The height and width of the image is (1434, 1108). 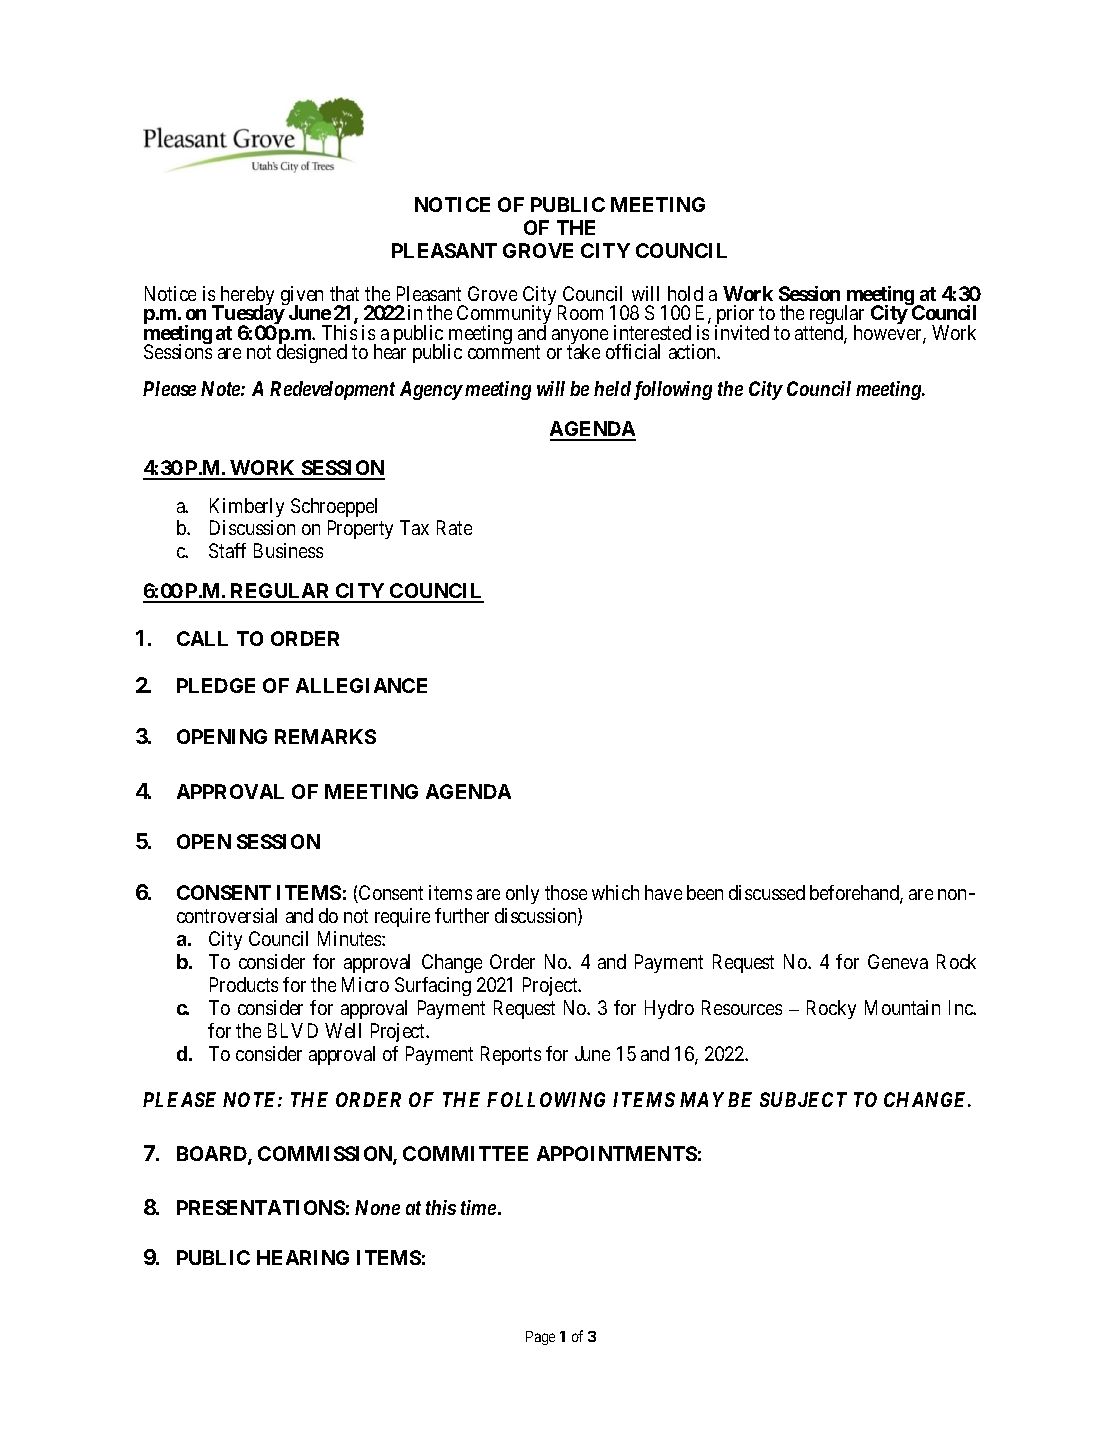 What do you see at coordinates (248, 316) in the image?
I see `Tuesday` at bounding box center [248, 316].
